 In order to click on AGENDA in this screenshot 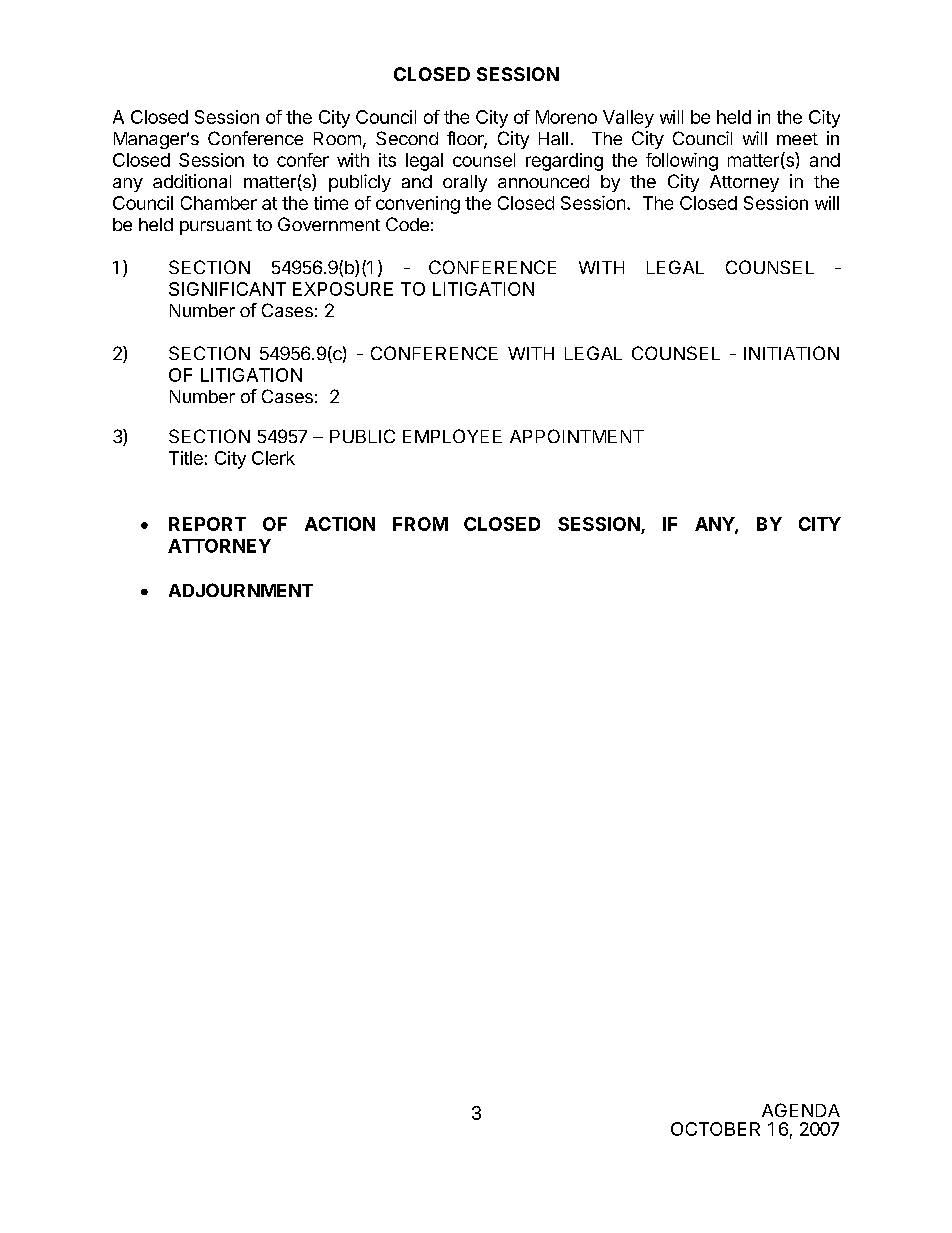, I will do `click(801, 1110)`.
